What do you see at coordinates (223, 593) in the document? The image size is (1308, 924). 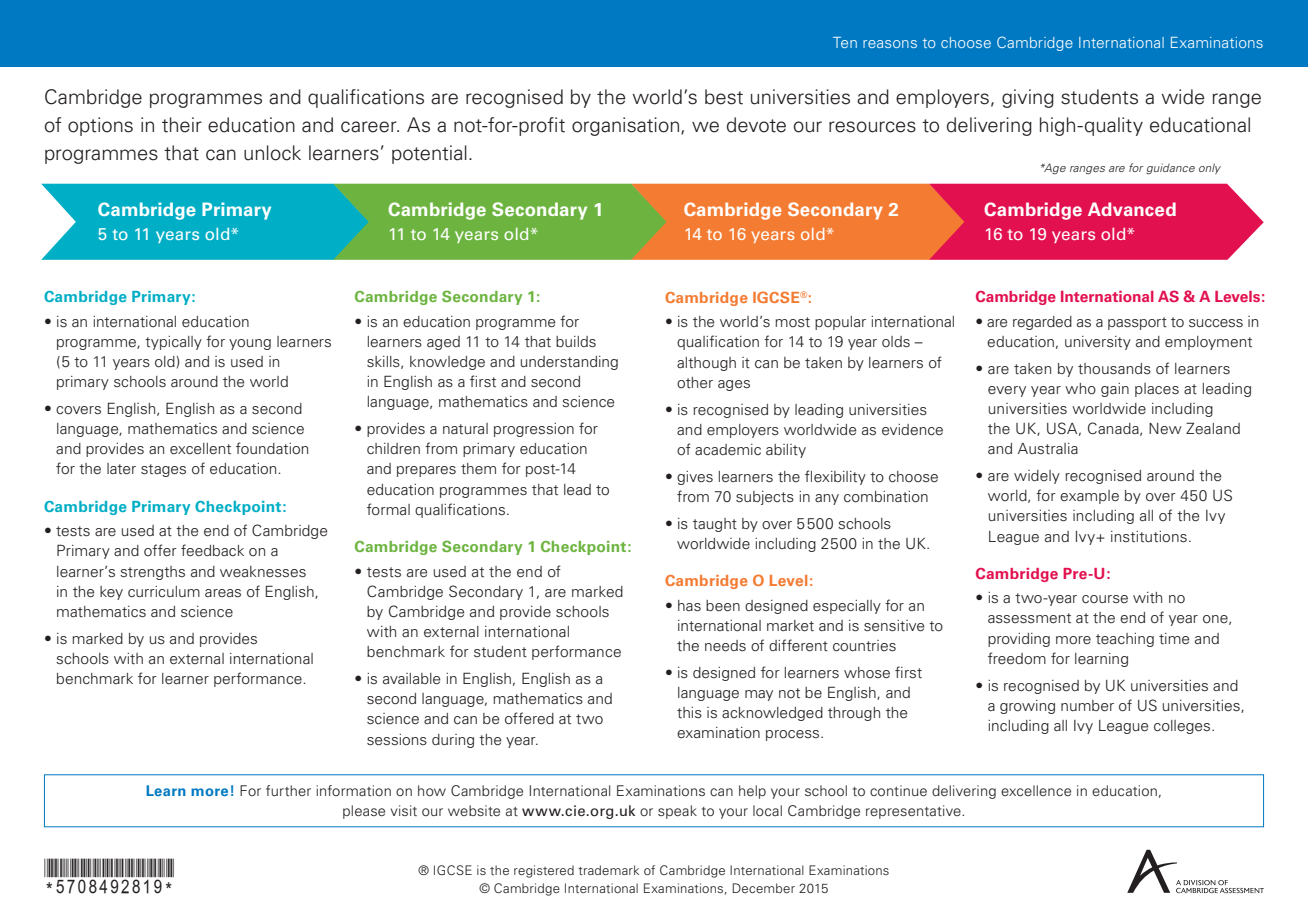 I see `areas` at bounding box center [223, 593].
